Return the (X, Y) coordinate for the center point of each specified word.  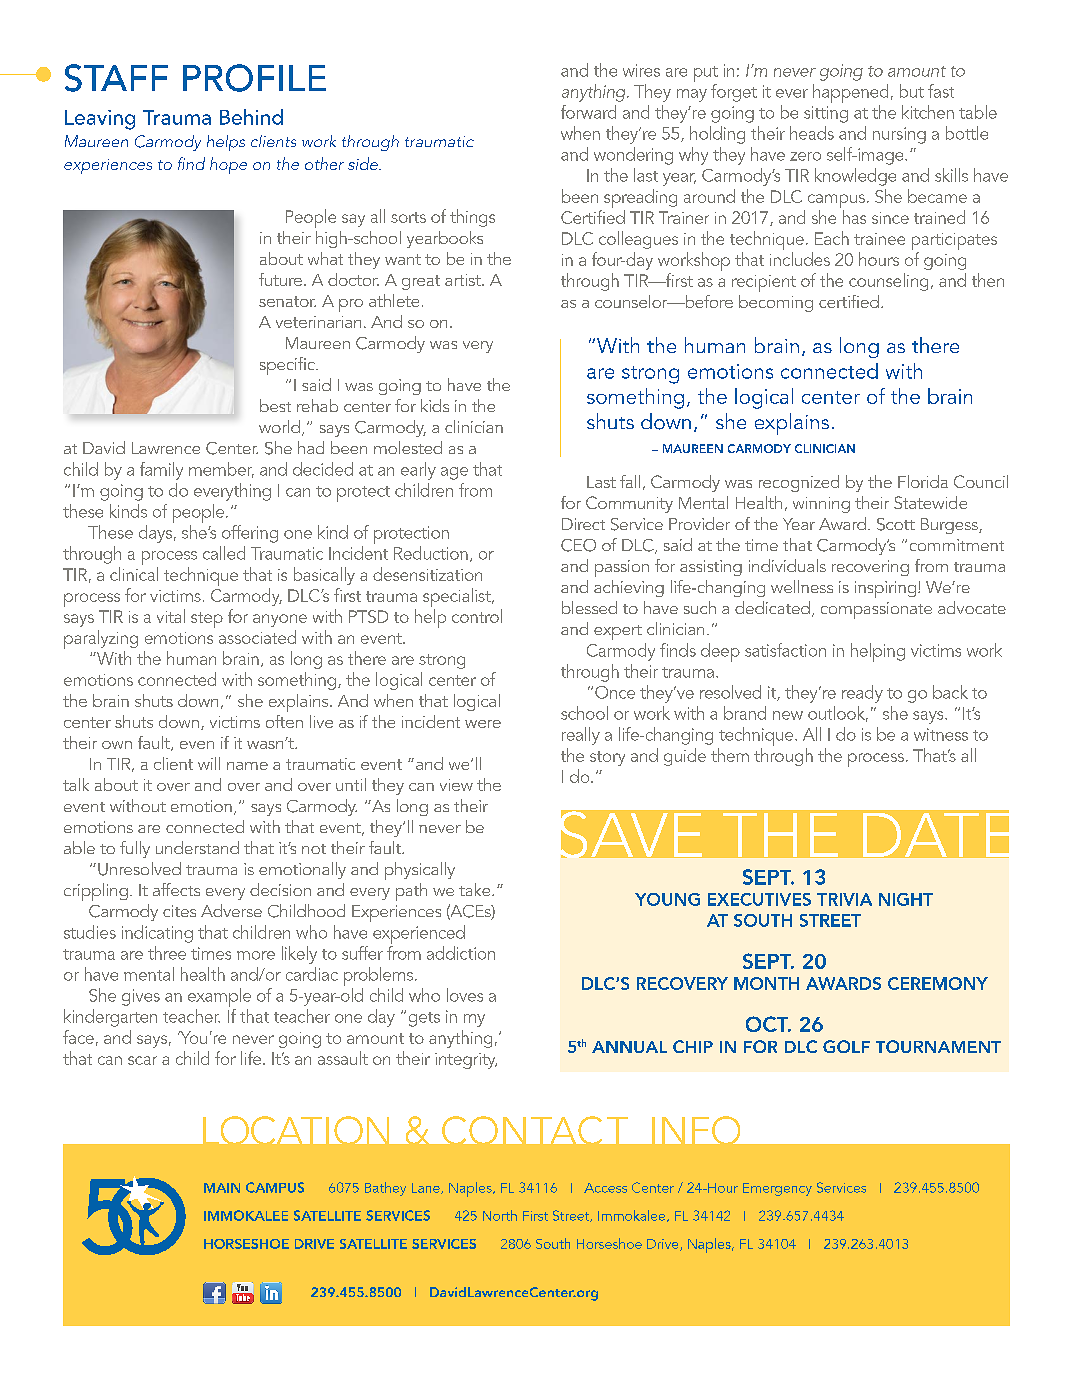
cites (179, 911)
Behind (251, 117)
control (477, 616)
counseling (888, 282)
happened (850, 93)
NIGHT (906, 899)
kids (435, 405)
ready (862, 694)
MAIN (222, 1188)
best (275, 405)
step (207, 620)
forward (588, 112)
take (476, 889)
